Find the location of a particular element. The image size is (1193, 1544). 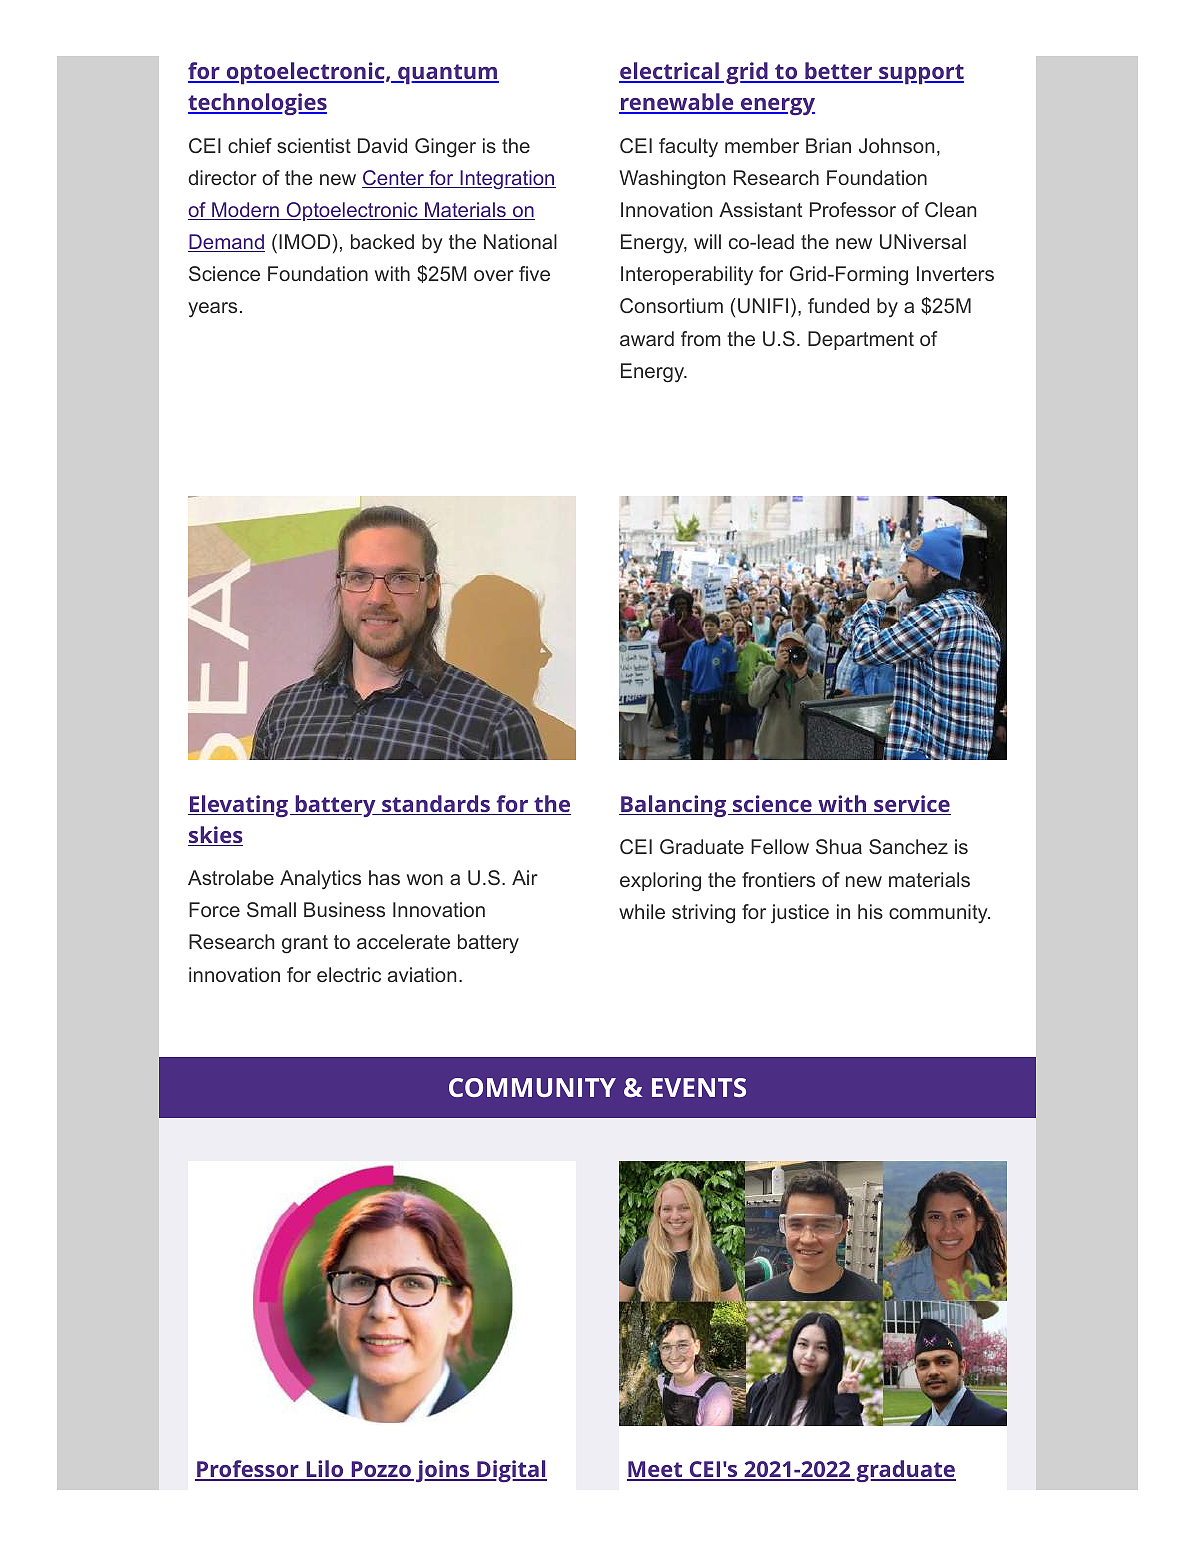

his is located at coordinates (870, 911).
